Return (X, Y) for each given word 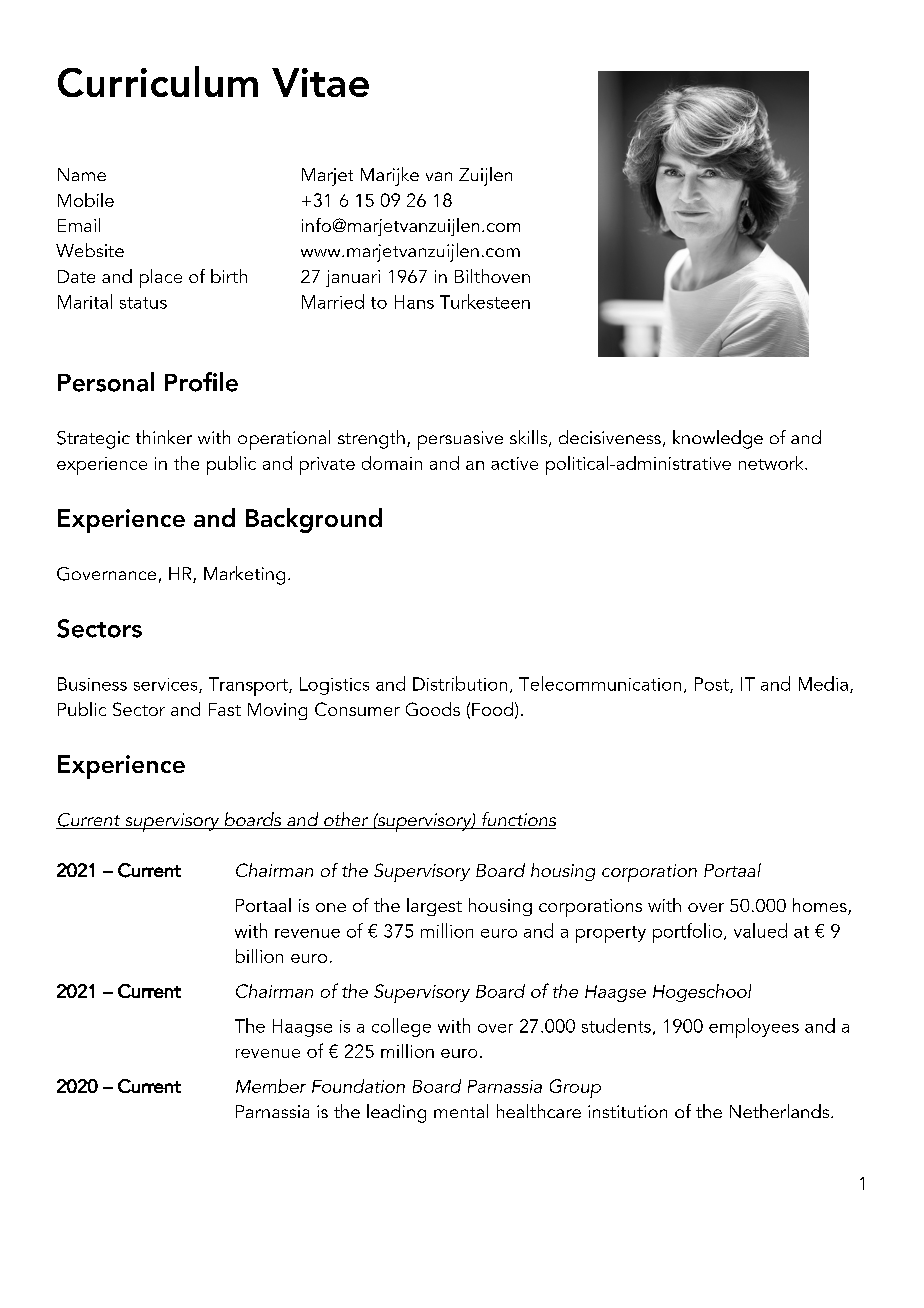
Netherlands (781, 1111)
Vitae (320, 82)
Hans (414, 302)
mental (461, 1111)
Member (271, 1086)
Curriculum (158, 81)
